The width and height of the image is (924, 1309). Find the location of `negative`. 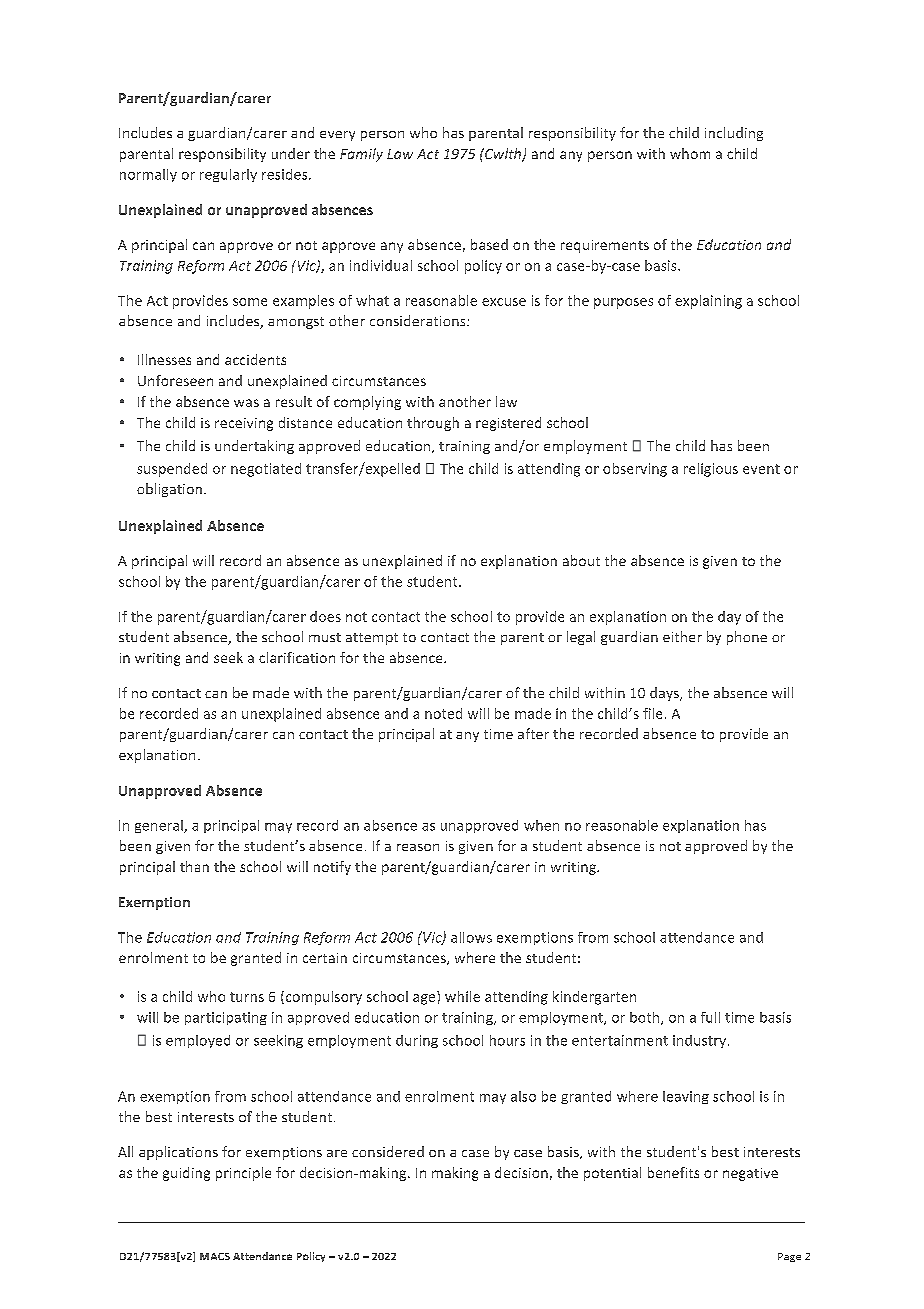

negative is located at coordinates (750, 1174).
